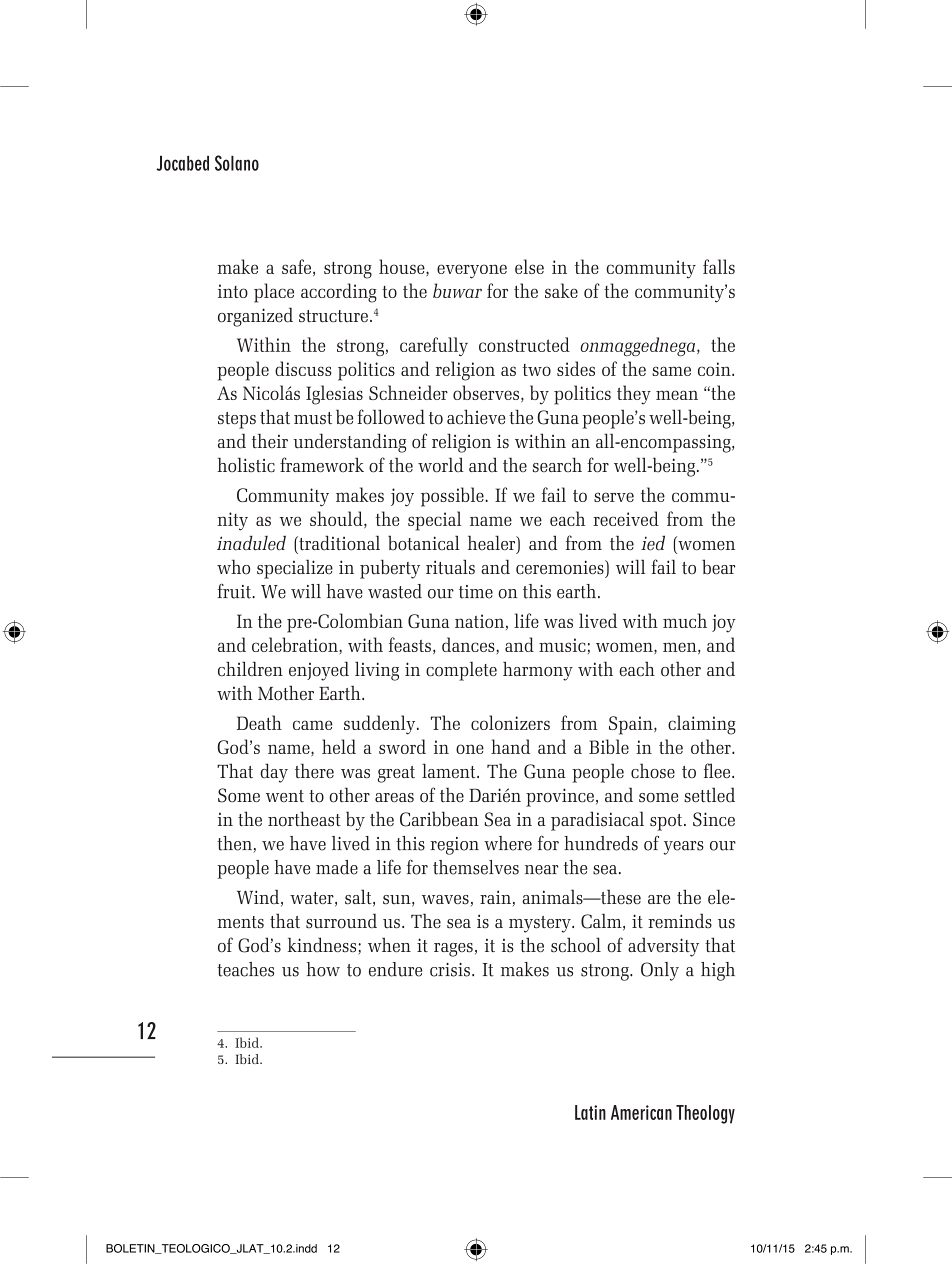  I want to click on Solano, so click(237, 163).
